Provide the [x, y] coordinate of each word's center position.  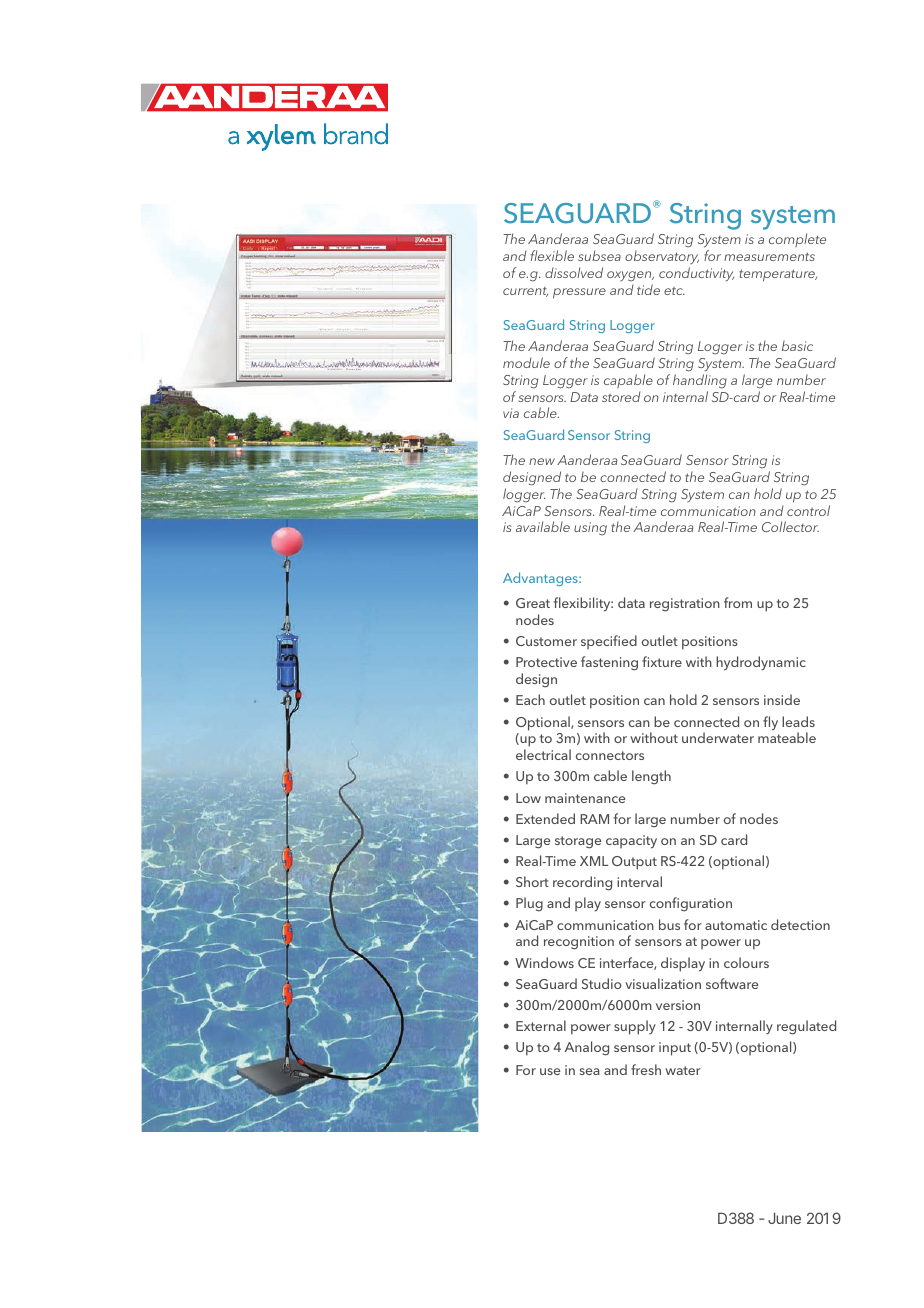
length [651, 777]
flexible [552, 255]
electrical [543, 754]
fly [770, 723]
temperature [778, 275]
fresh [646, 1069]
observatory [662, 259]
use [550, 1071]
